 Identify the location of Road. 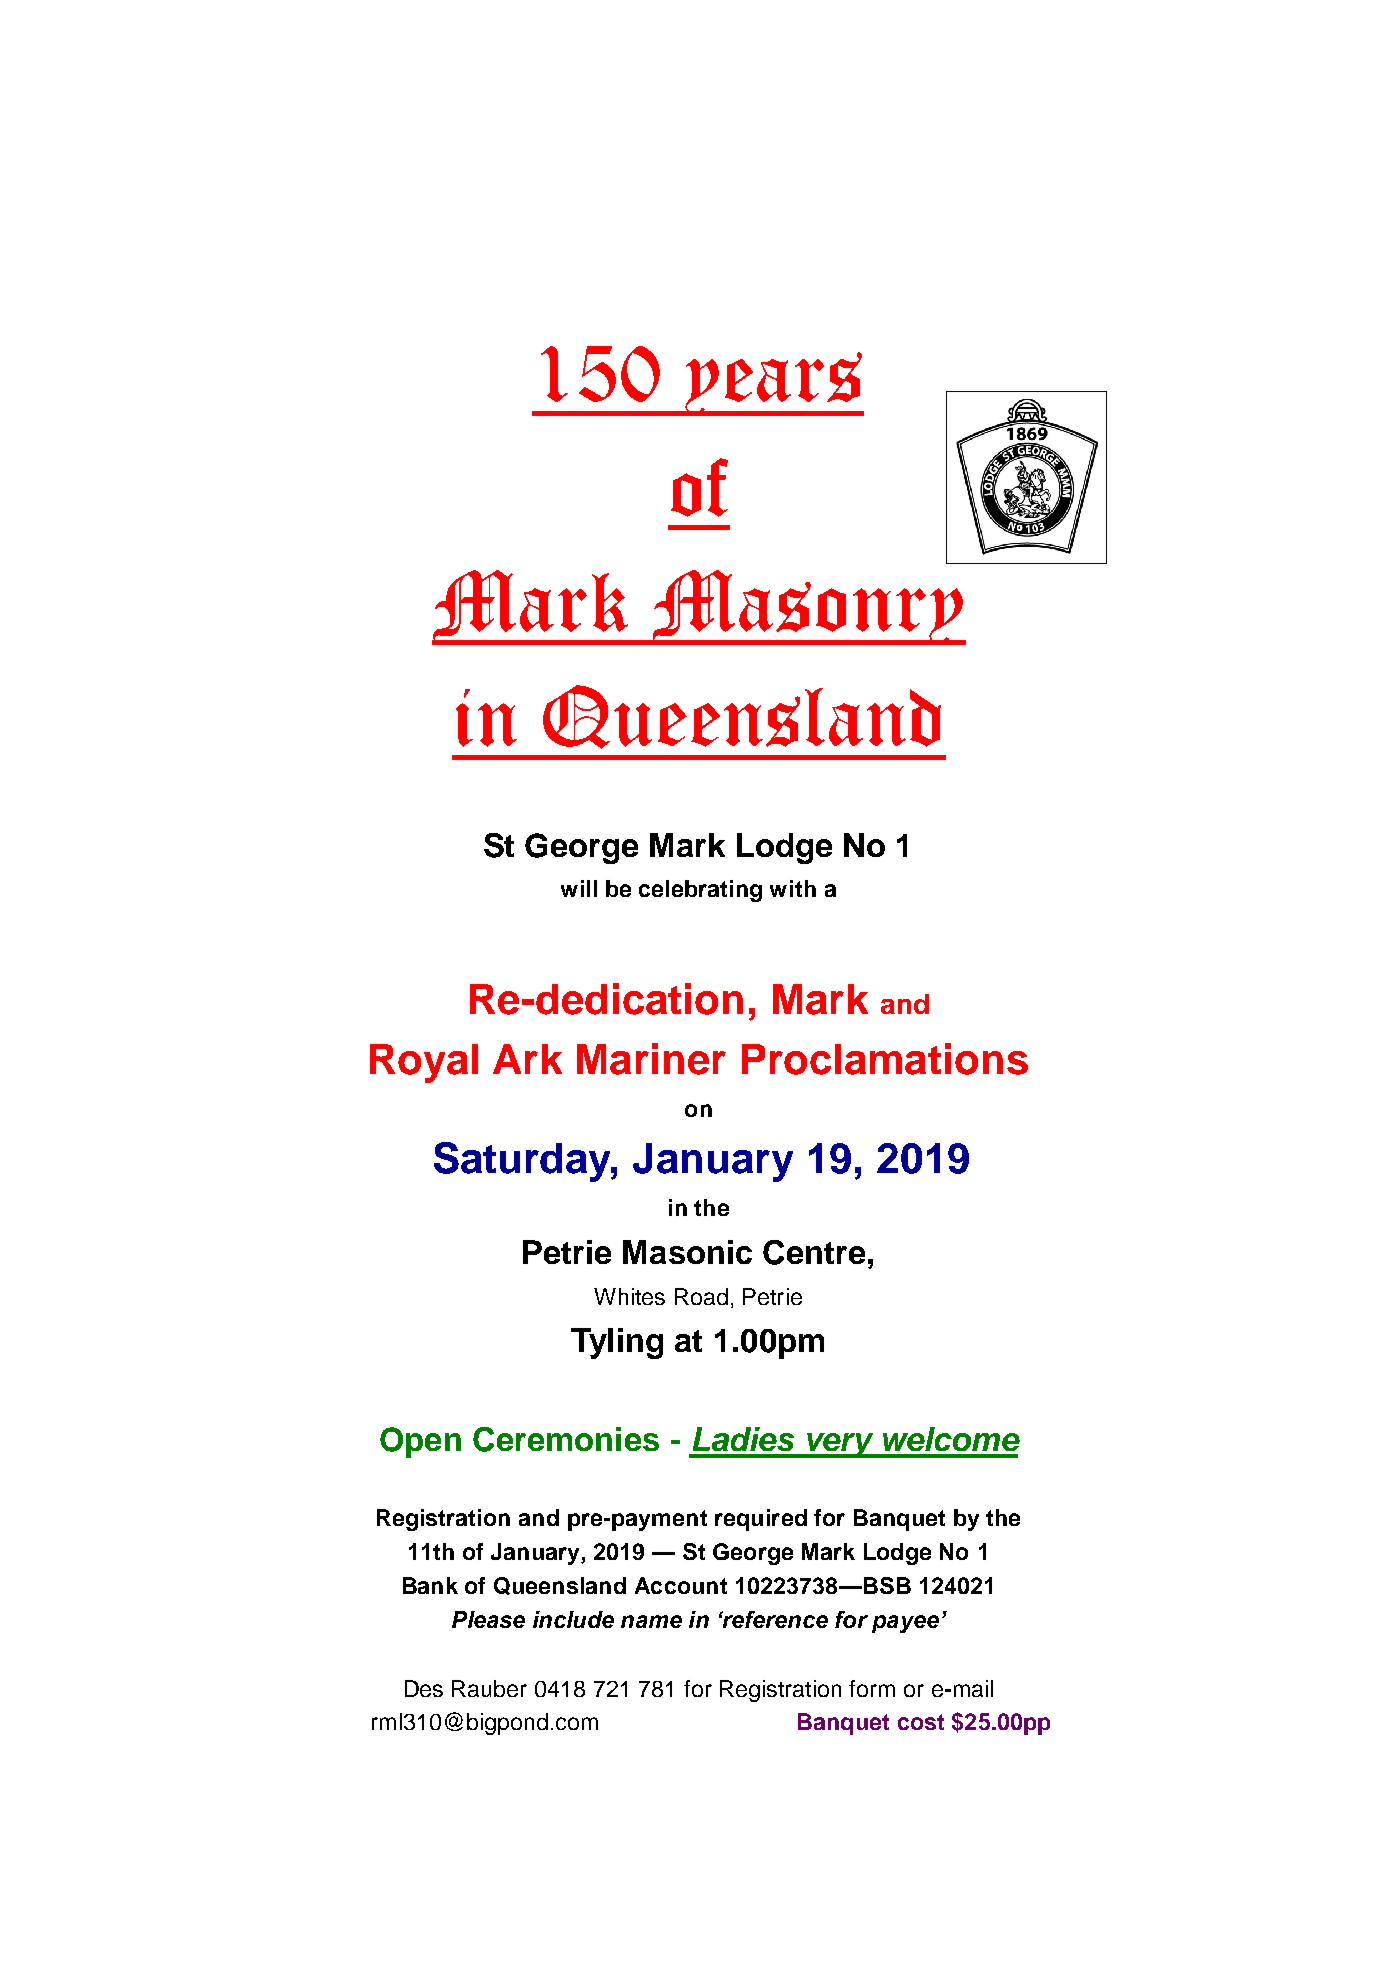
(701, 1296).
